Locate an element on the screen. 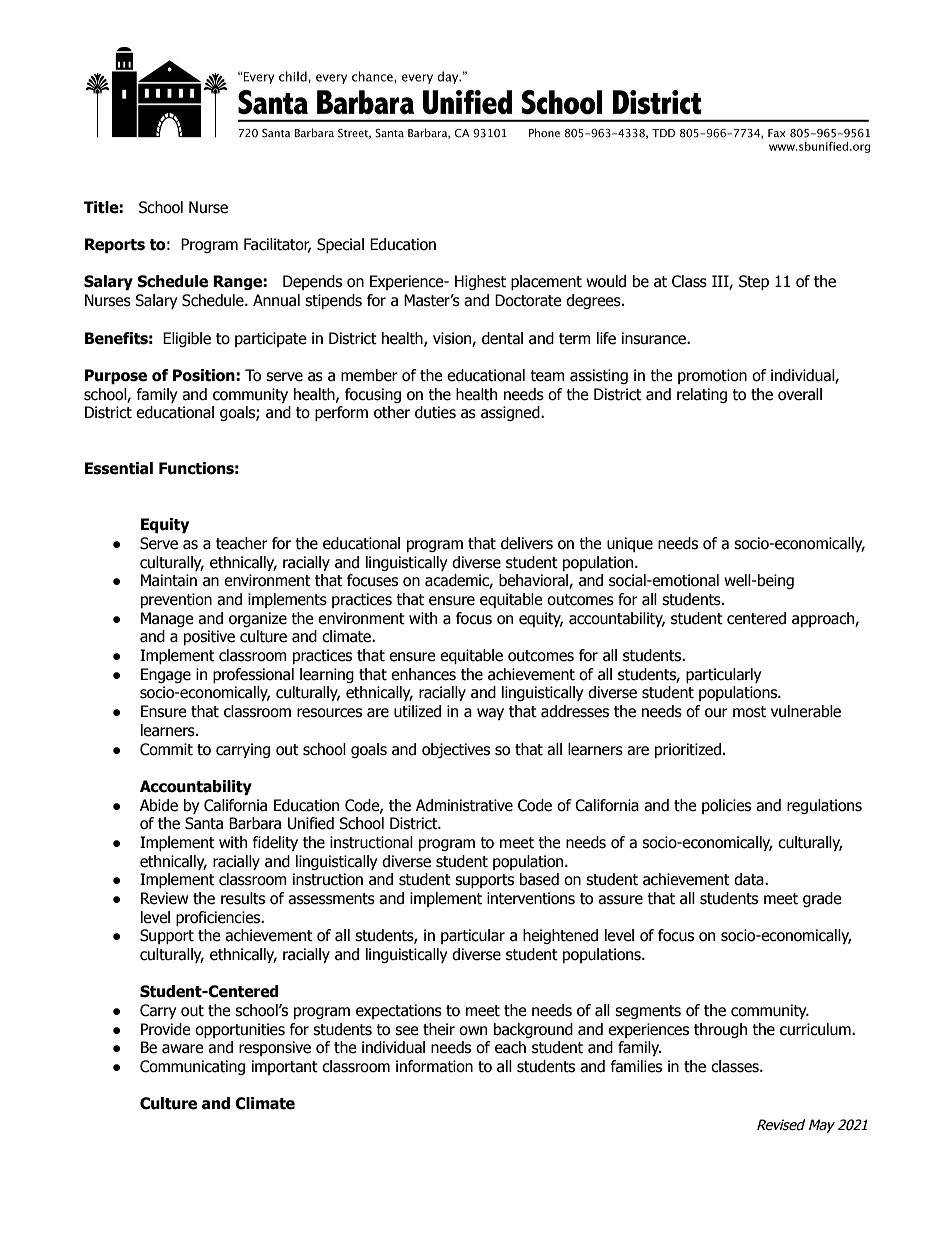 The image size is (952, 1233). Facilitator is located at coordinates (277, 245).
